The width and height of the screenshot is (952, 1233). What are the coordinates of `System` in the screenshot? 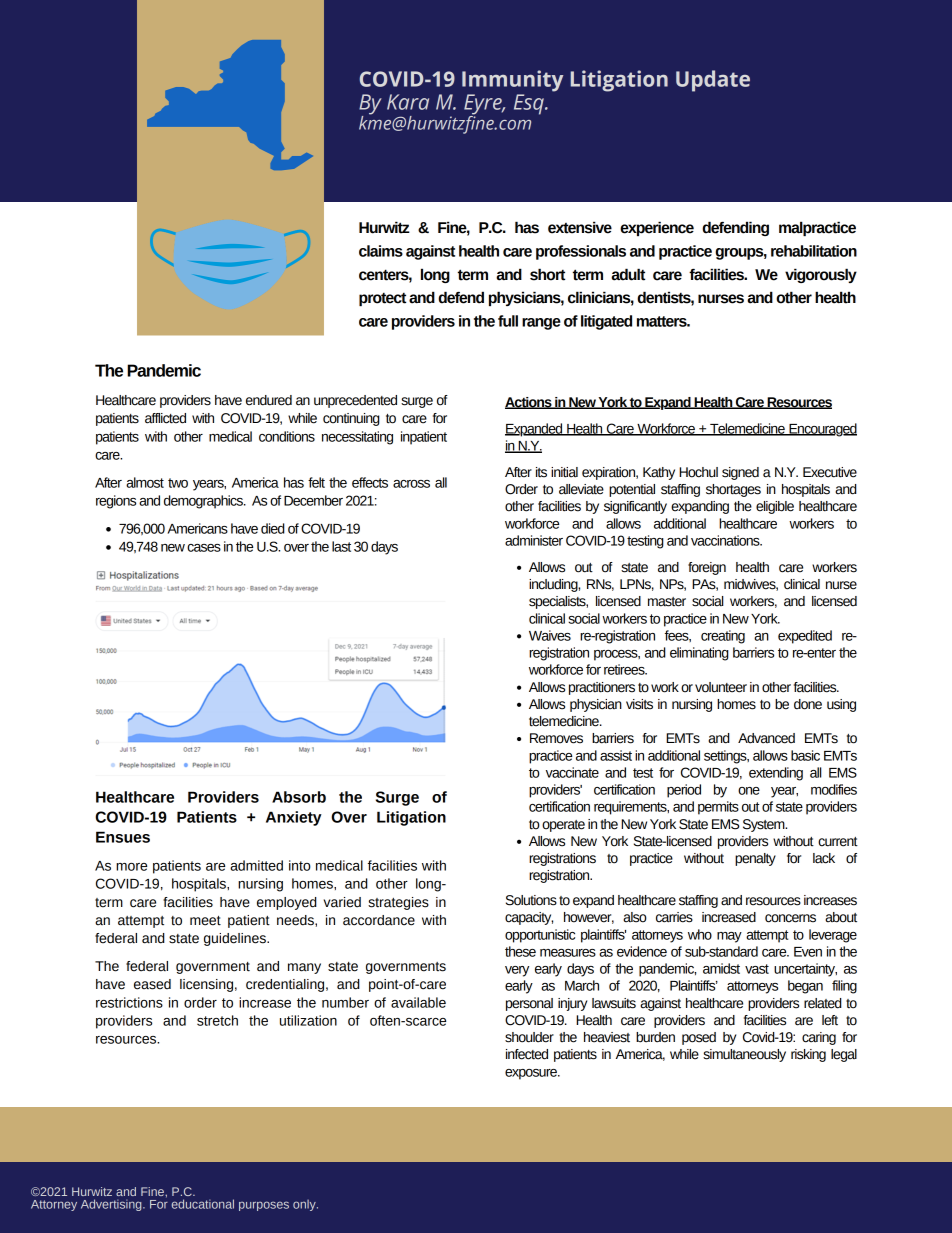 It's located at (765, 825).
